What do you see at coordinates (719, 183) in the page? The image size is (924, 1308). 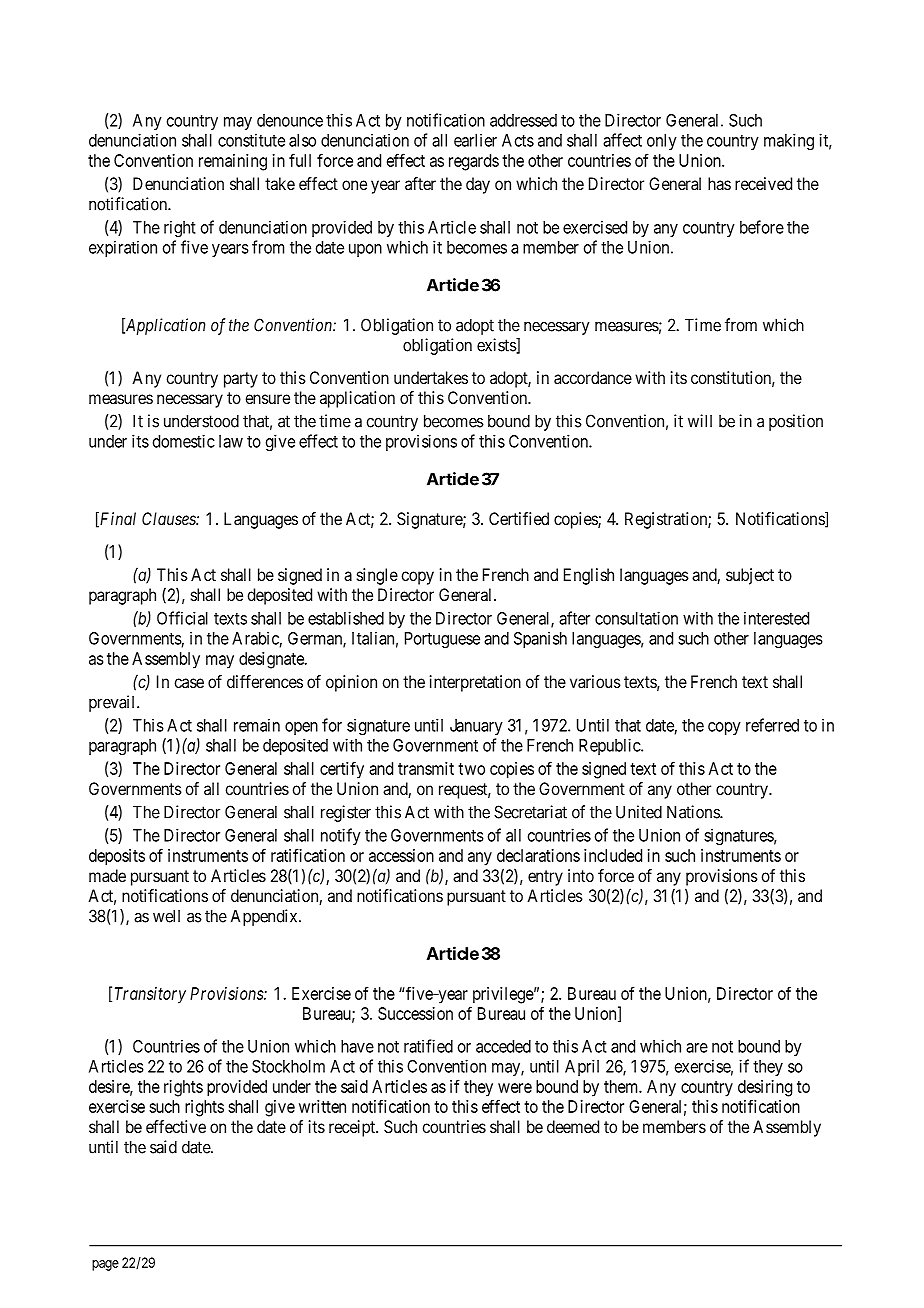 I see `has` at bounding box center [719, 183].
